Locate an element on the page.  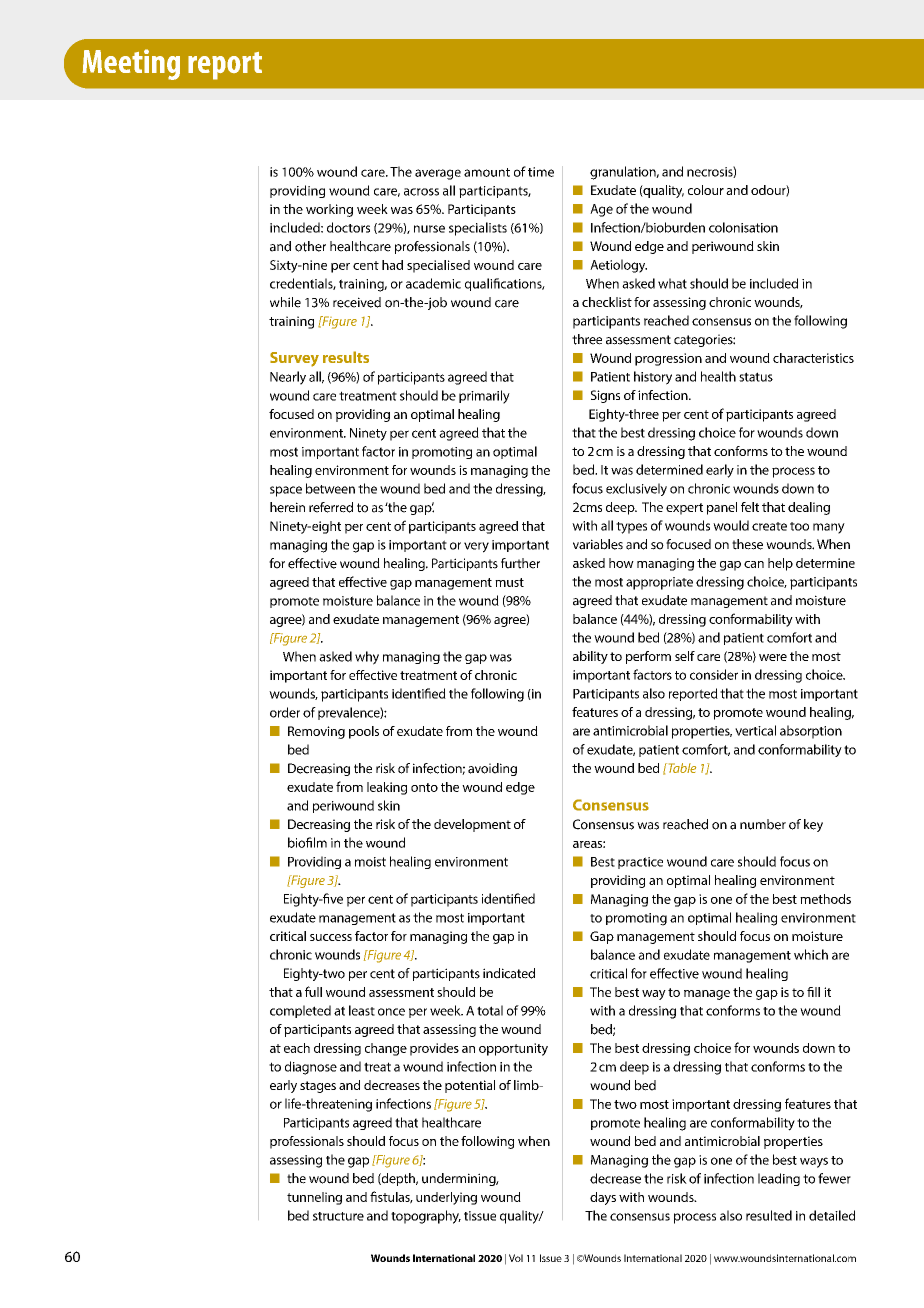
order is located at coordinates (285, 712).
